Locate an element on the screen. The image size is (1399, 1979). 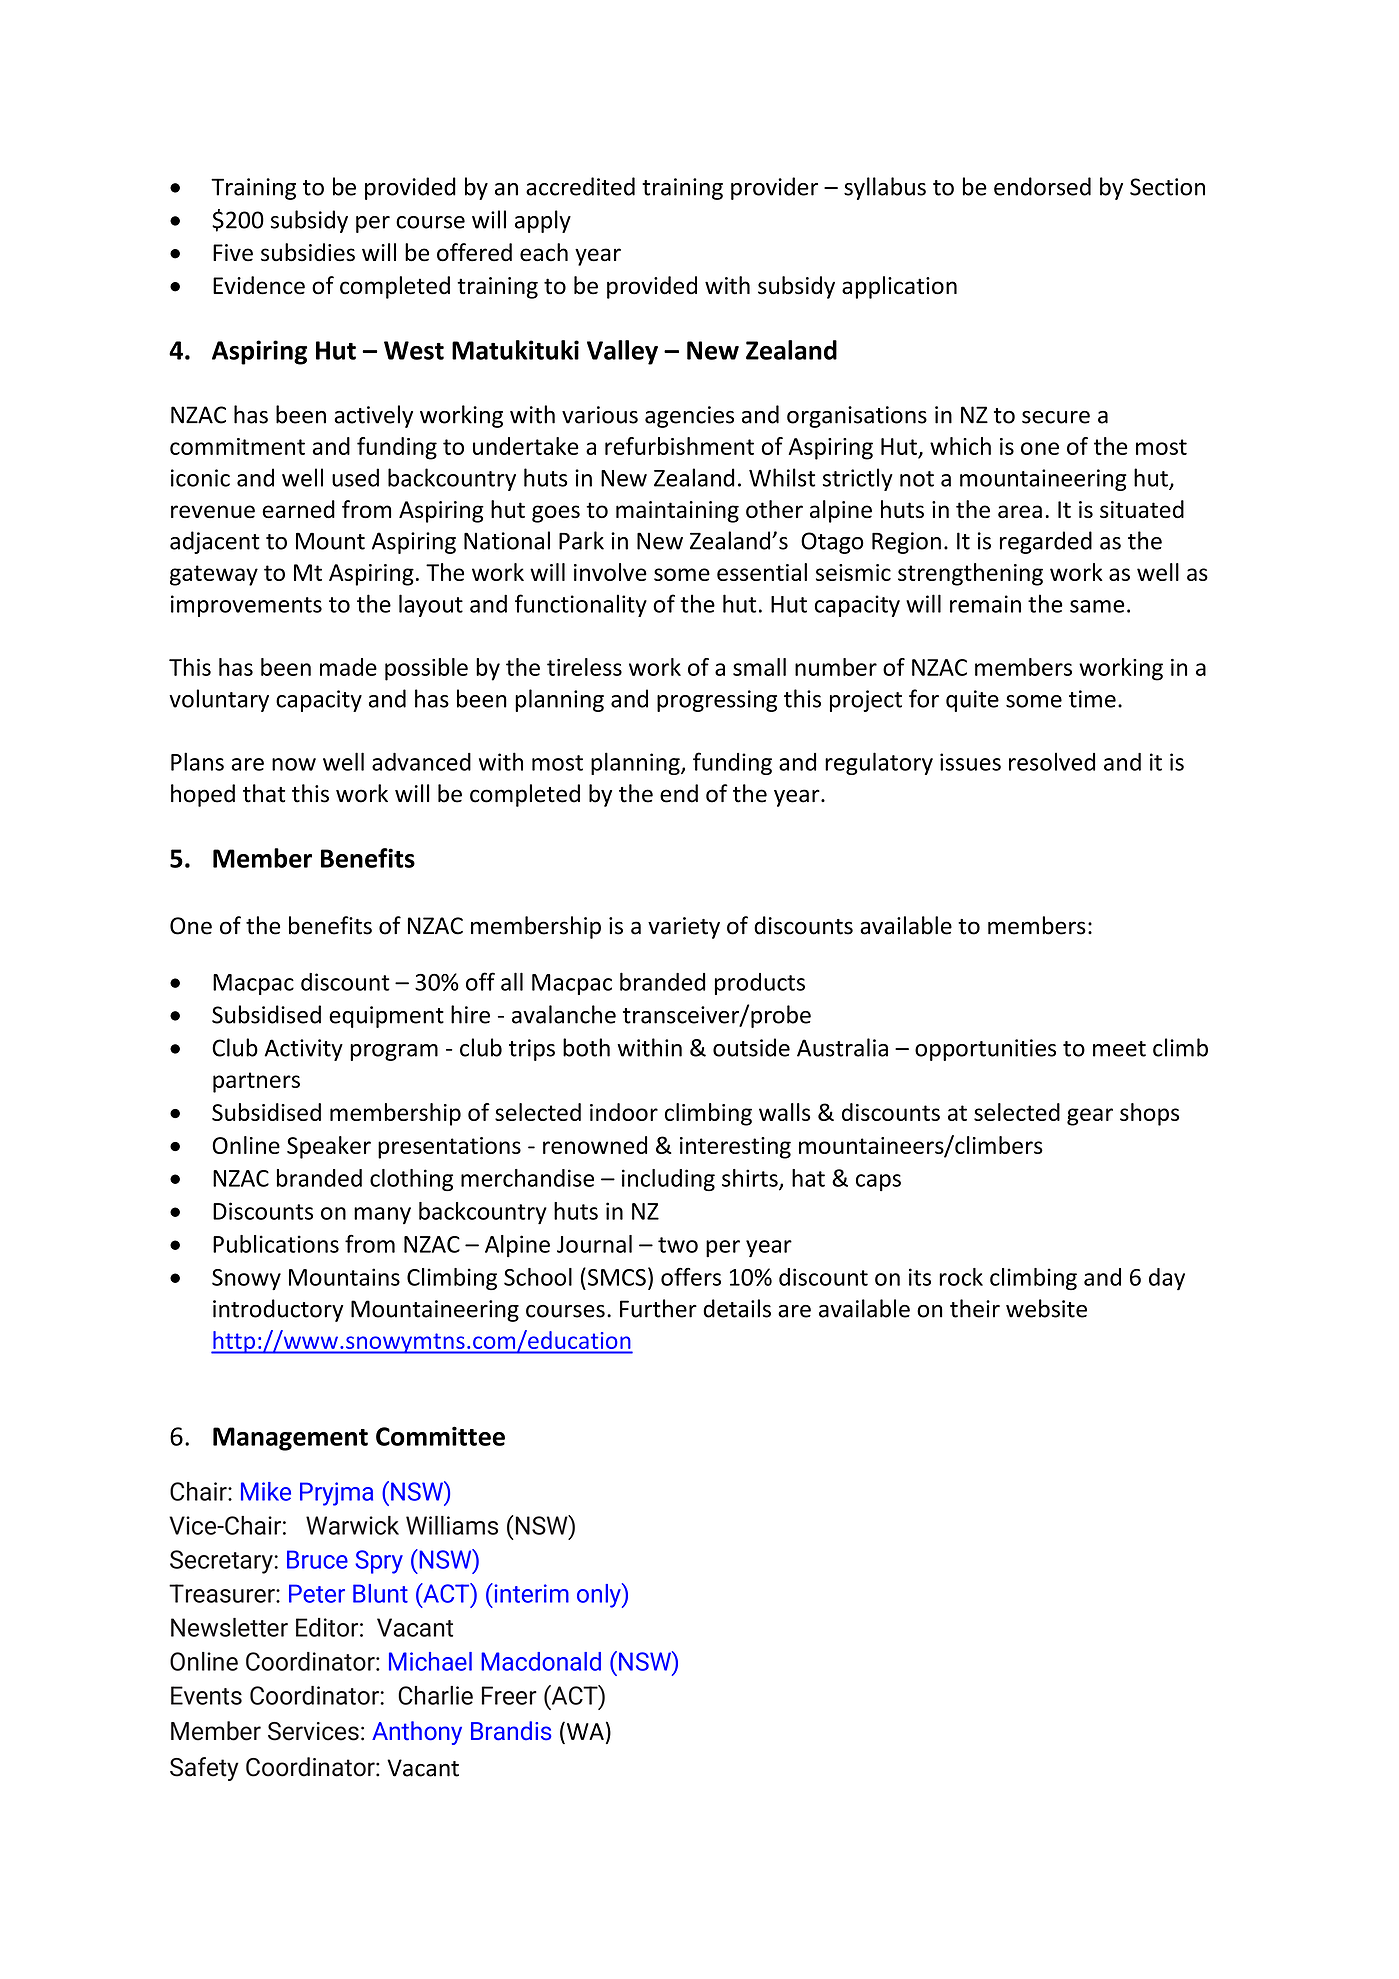
Macdonald is located at coordinates (541, 1661).
